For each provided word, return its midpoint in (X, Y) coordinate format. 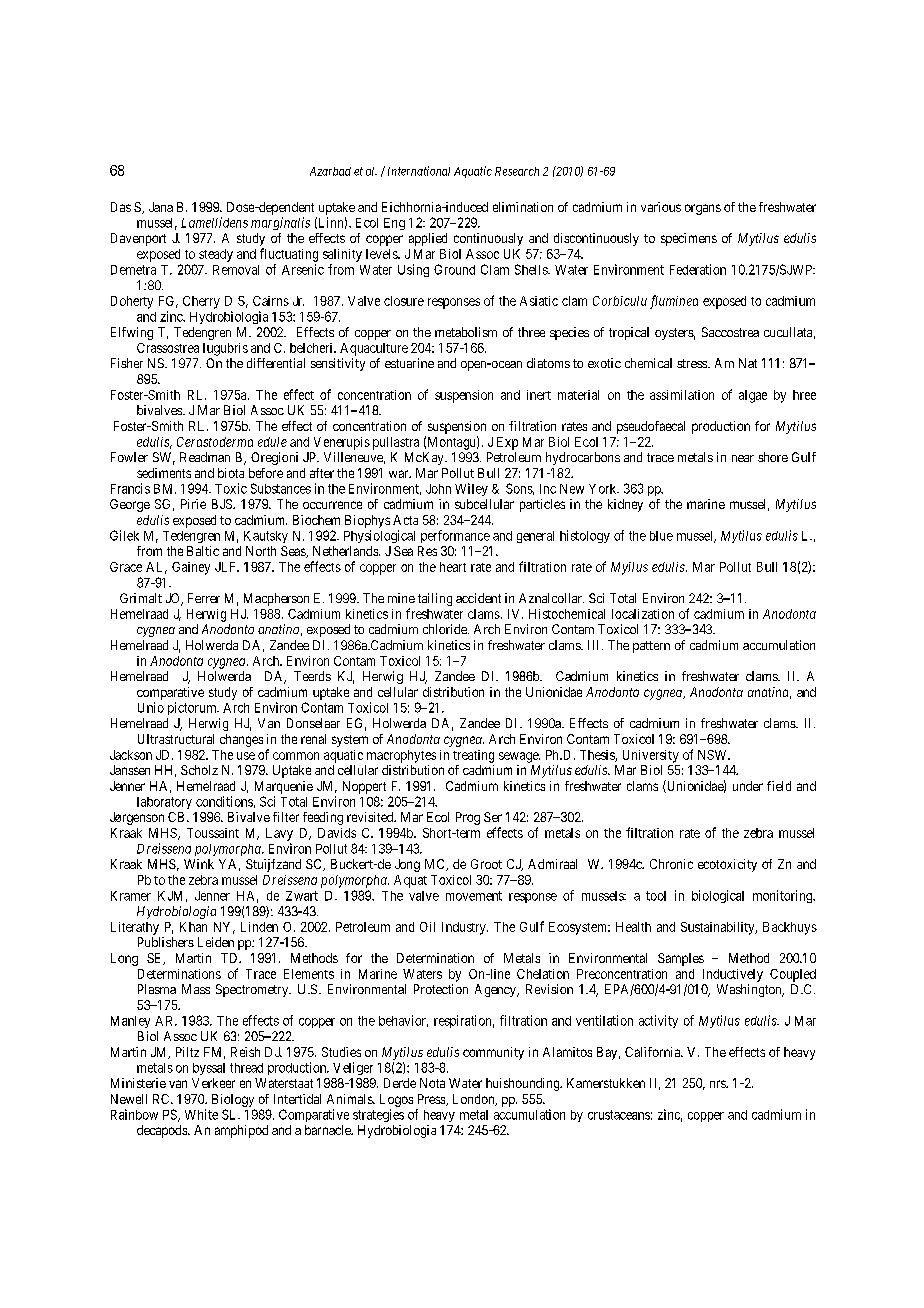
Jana (161, 207)
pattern (651, 647)
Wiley (471, 489)
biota (231, 473)
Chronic (671, 864)
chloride (446, 629)
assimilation (682, 395)
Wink (199, 864)
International (419, 171)
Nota (432, 1083)
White (201, 1114)
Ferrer (204, 598)
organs (703, 209)
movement (474, 896)
